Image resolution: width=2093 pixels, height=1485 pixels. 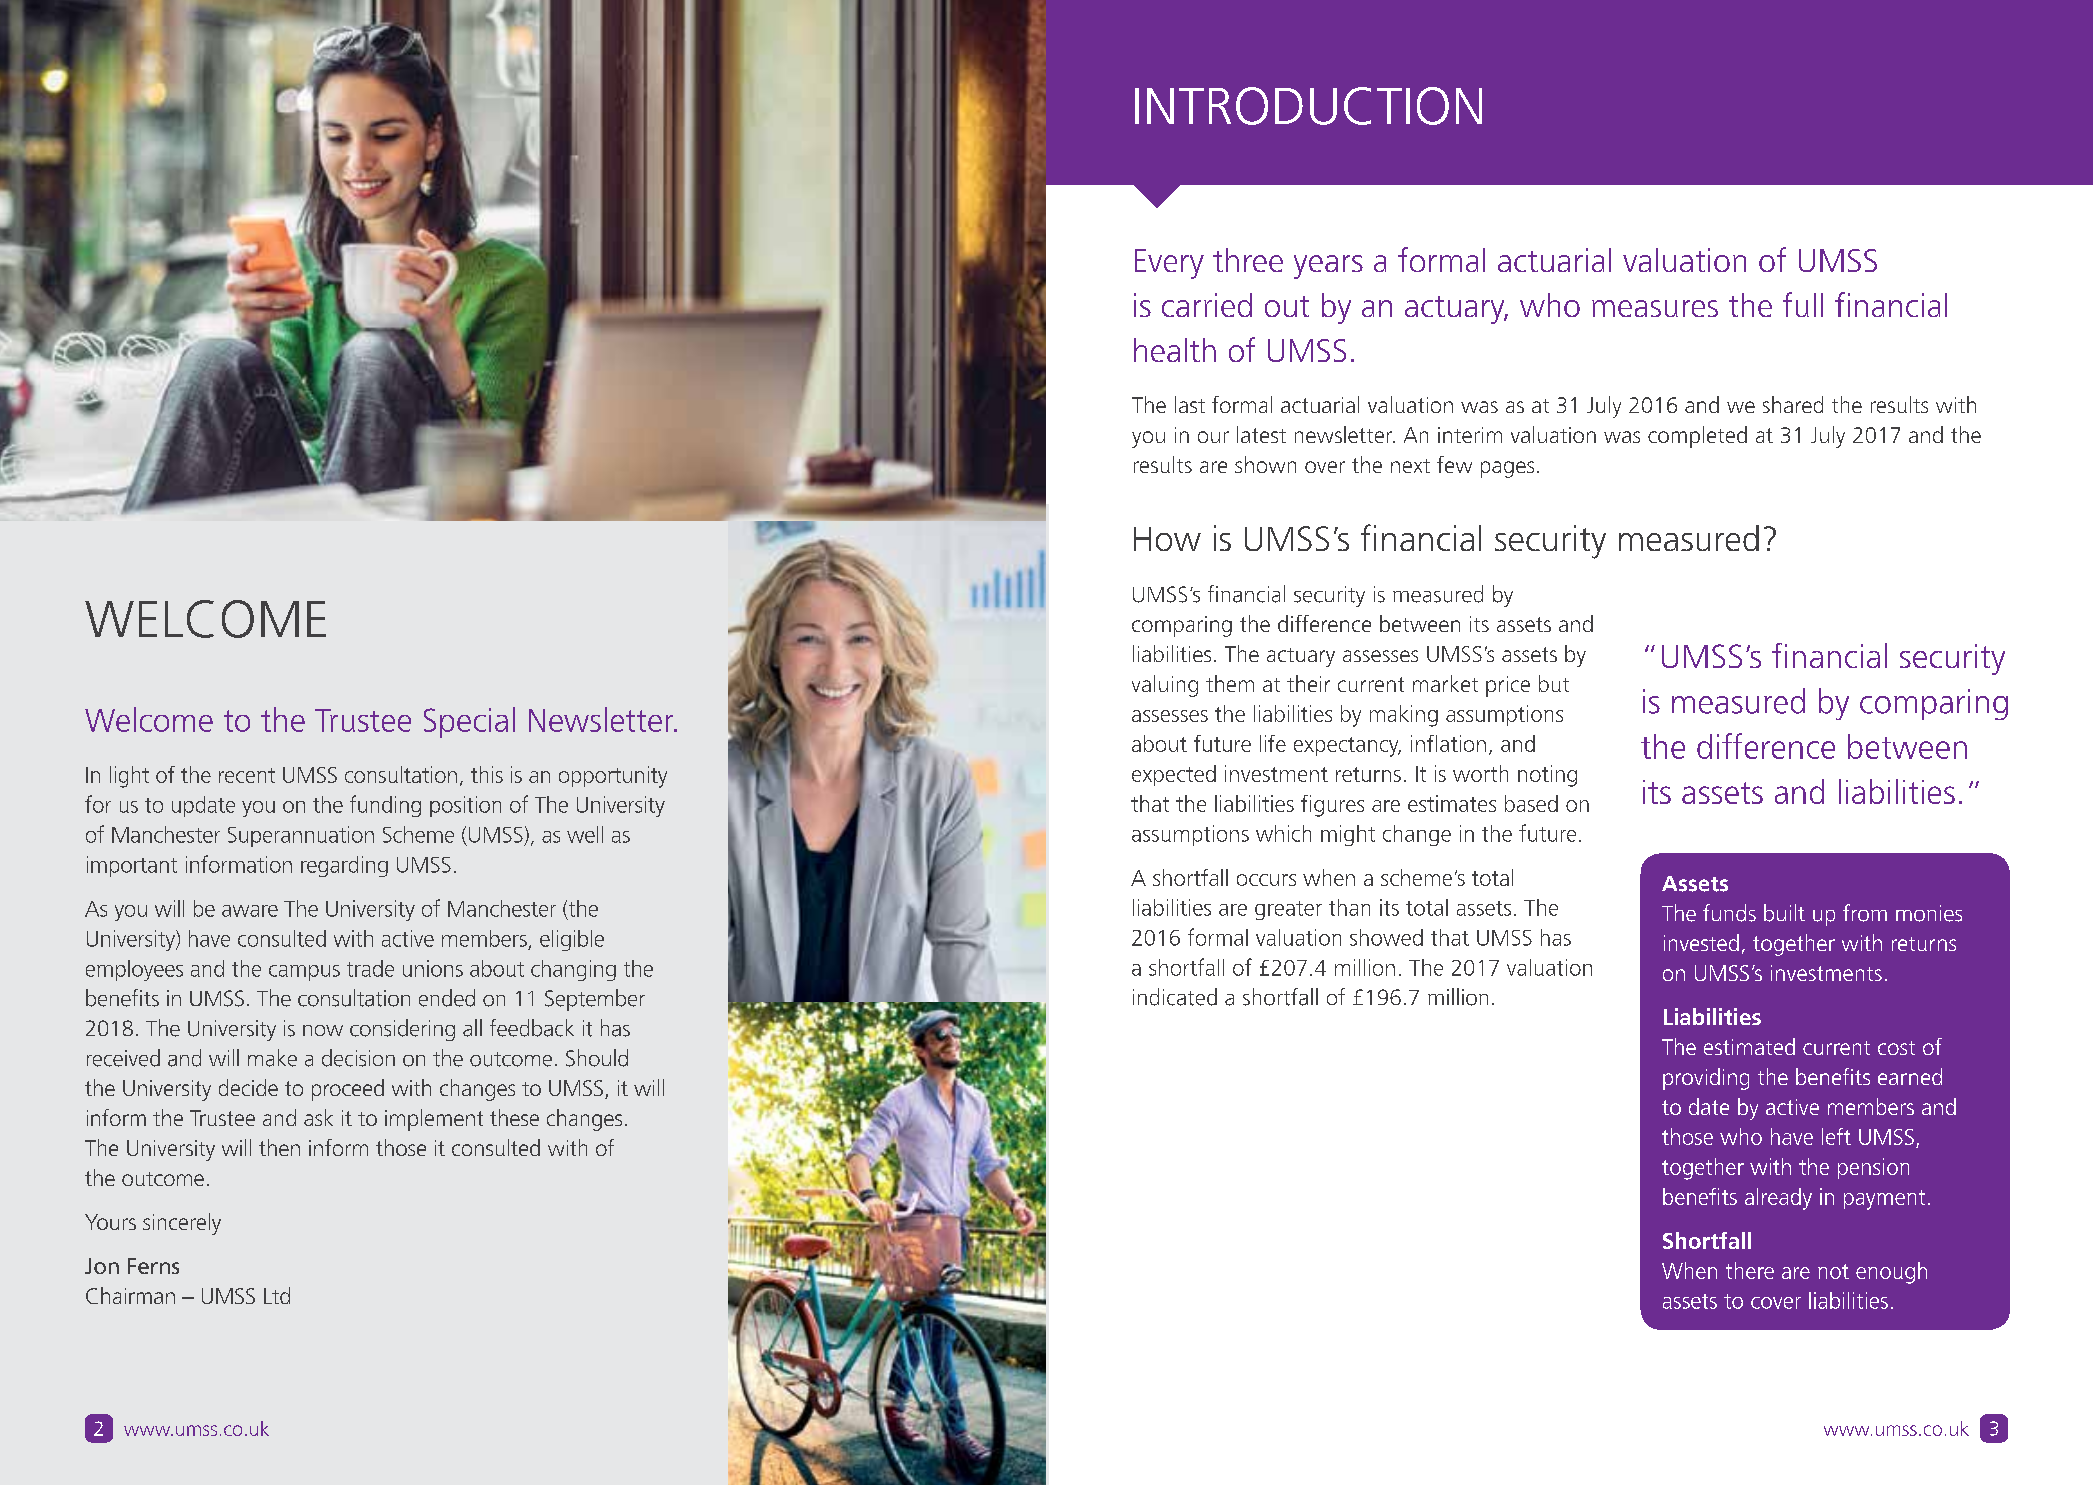 I want to click on indicated, so click(x=1175, y=997).
